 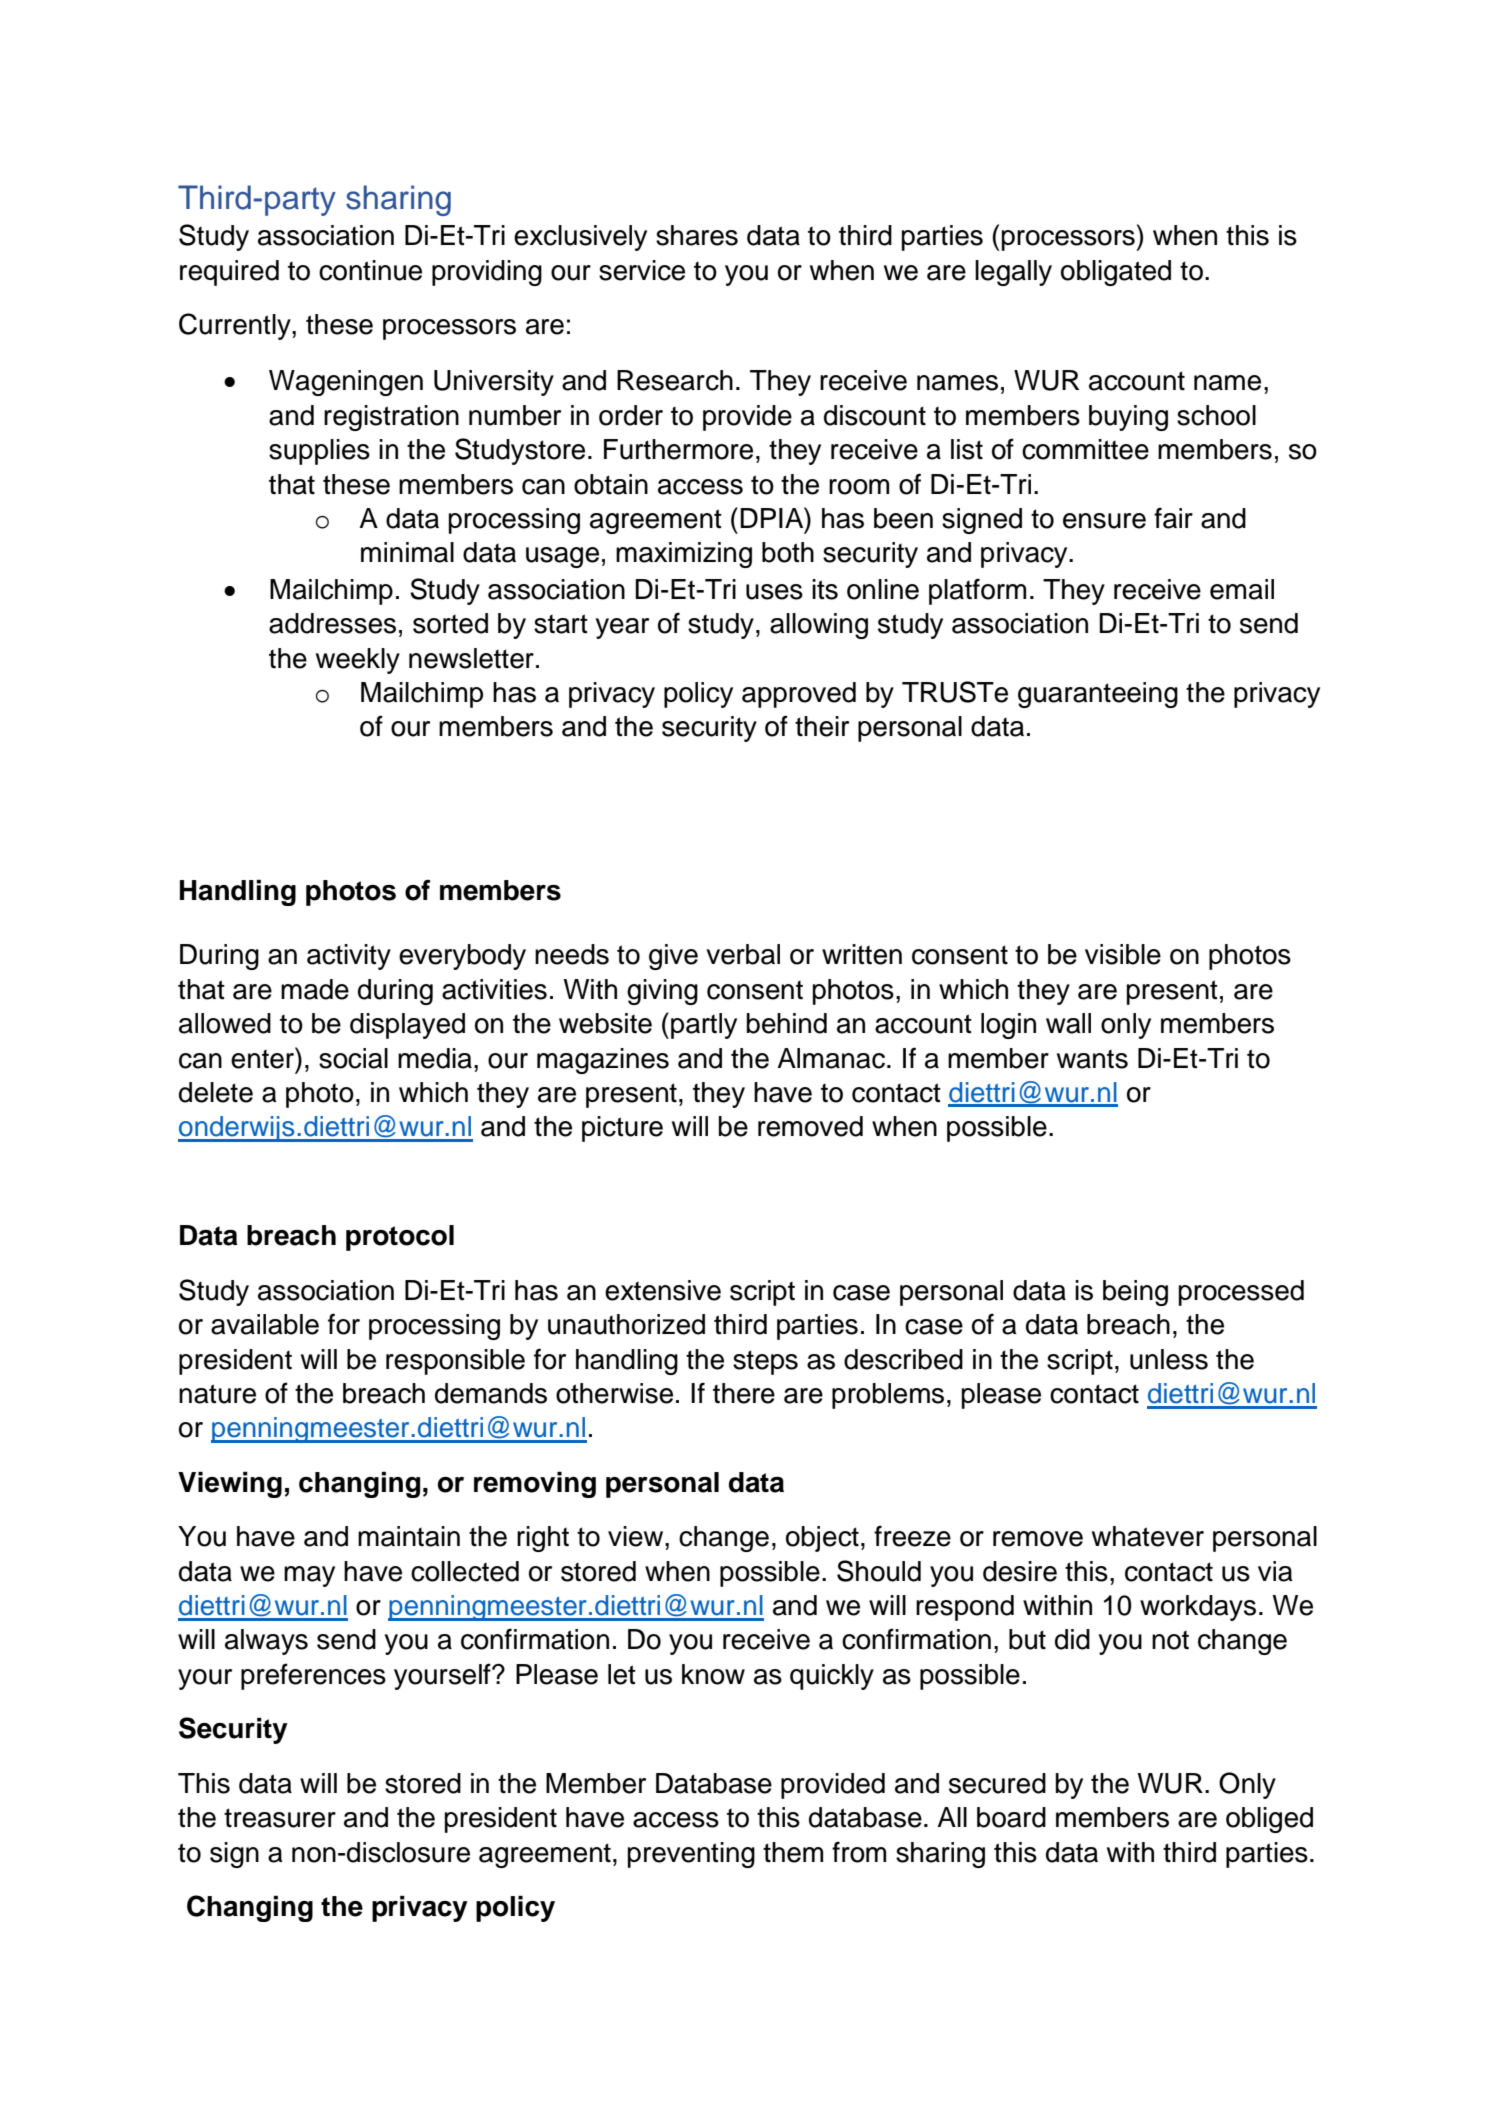 I want to click on continue, so click(x=370, y=270).
